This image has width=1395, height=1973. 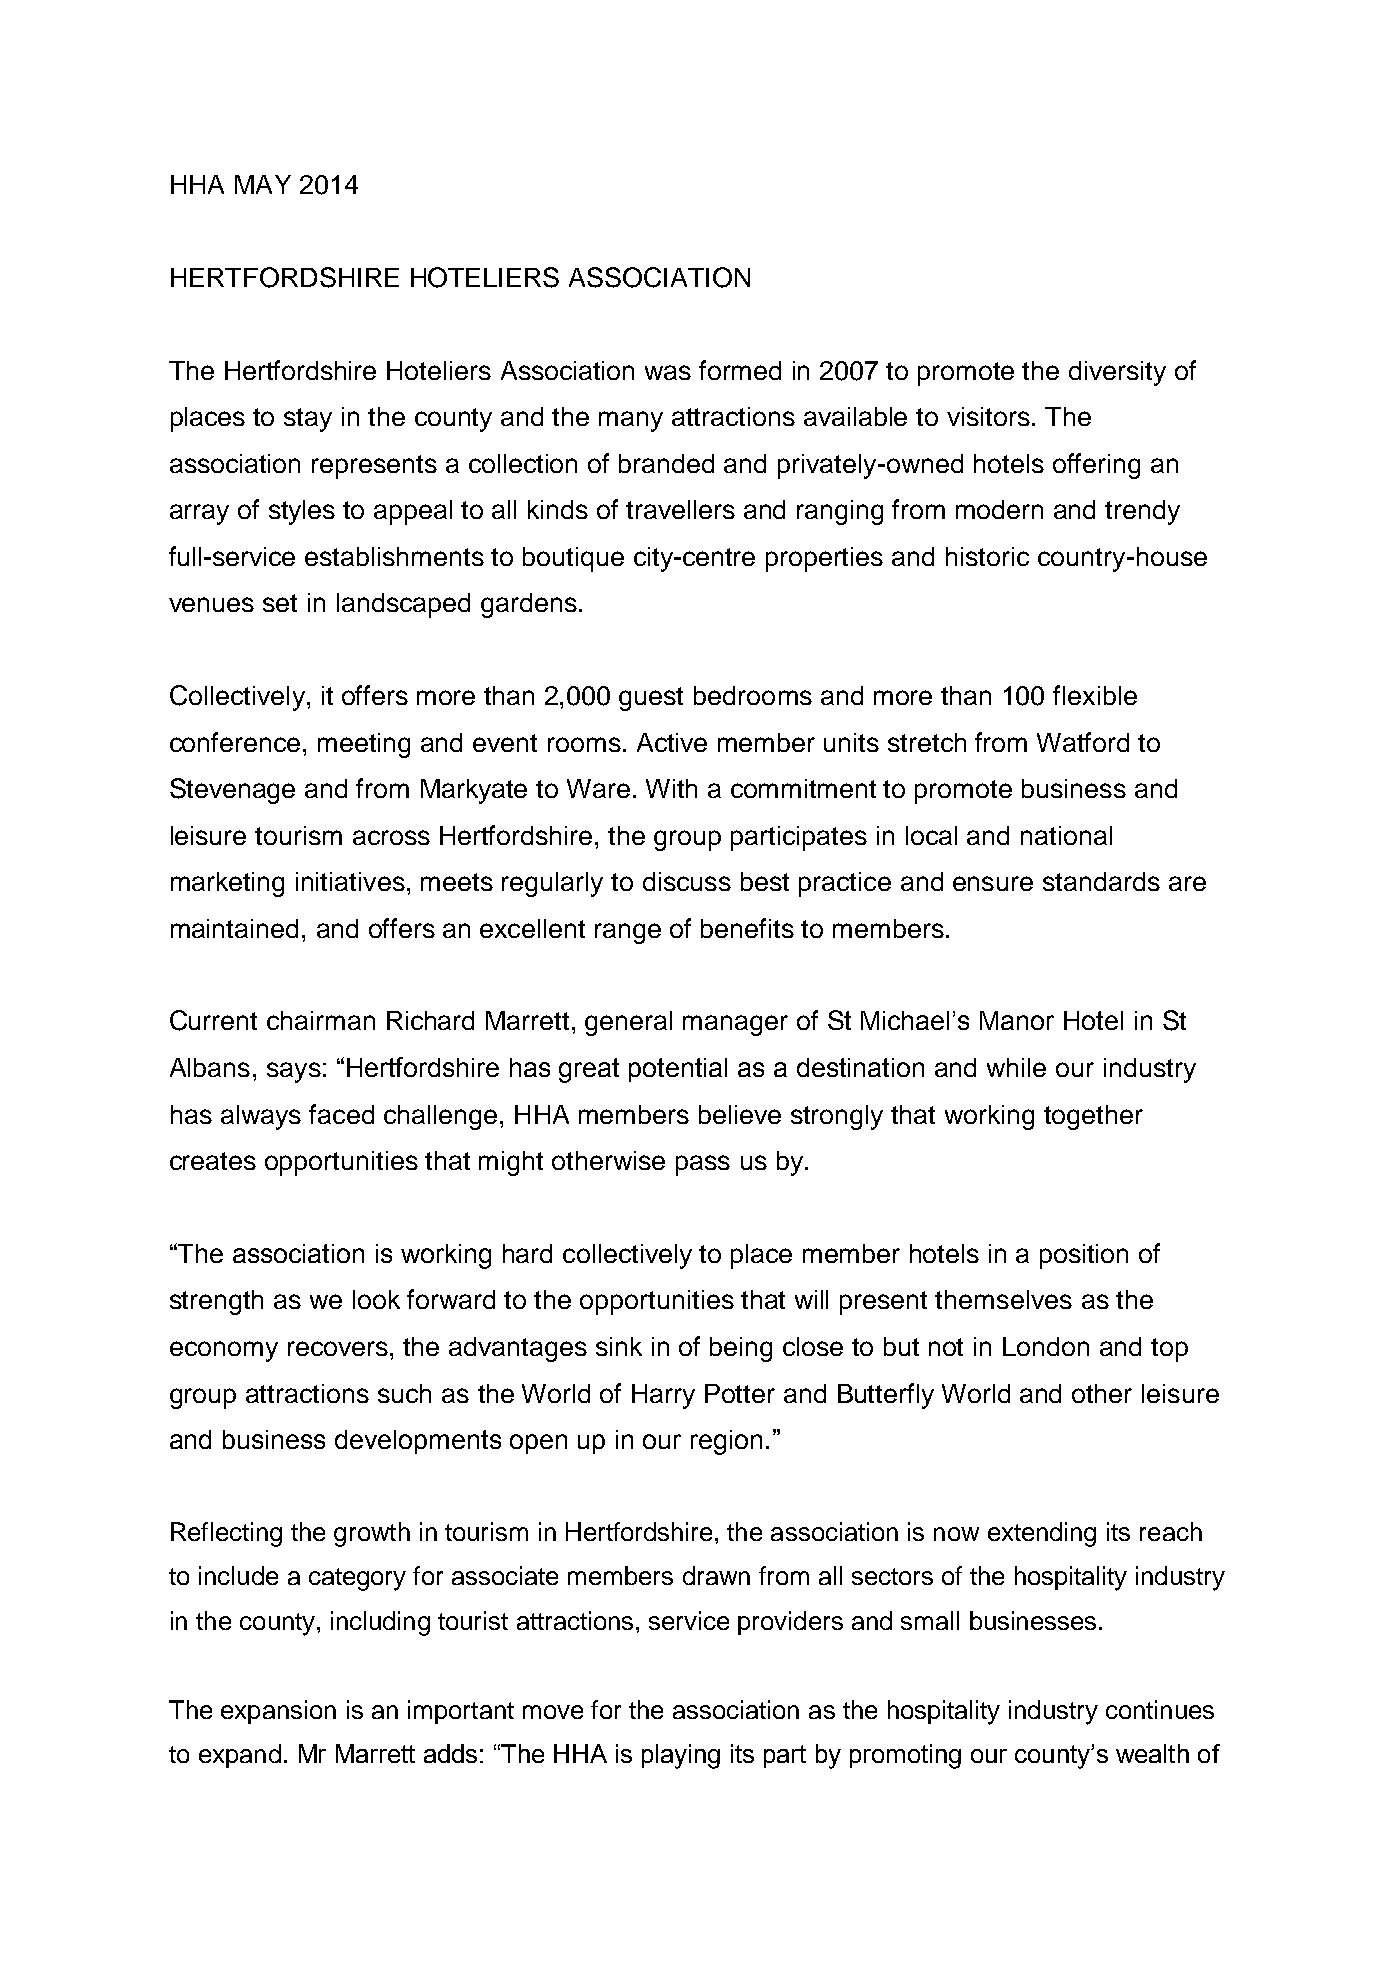 I want to click on historic, so click(x=987, y=556).
